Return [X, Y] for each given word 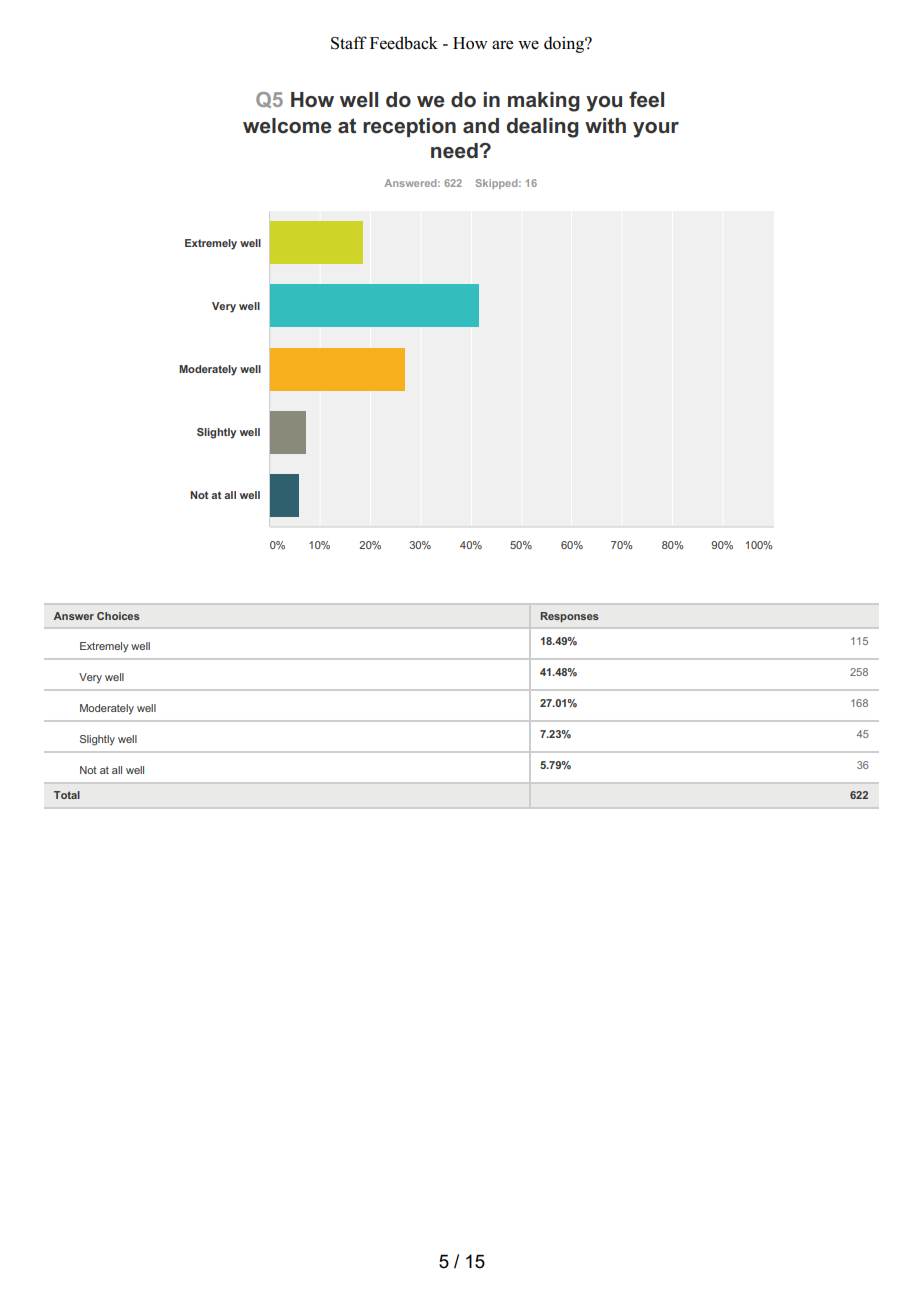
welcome [287, 126]
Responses [569, 617]
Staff [349, 43]
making [544, 102]
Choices [118, 616]
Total [67, 795]
